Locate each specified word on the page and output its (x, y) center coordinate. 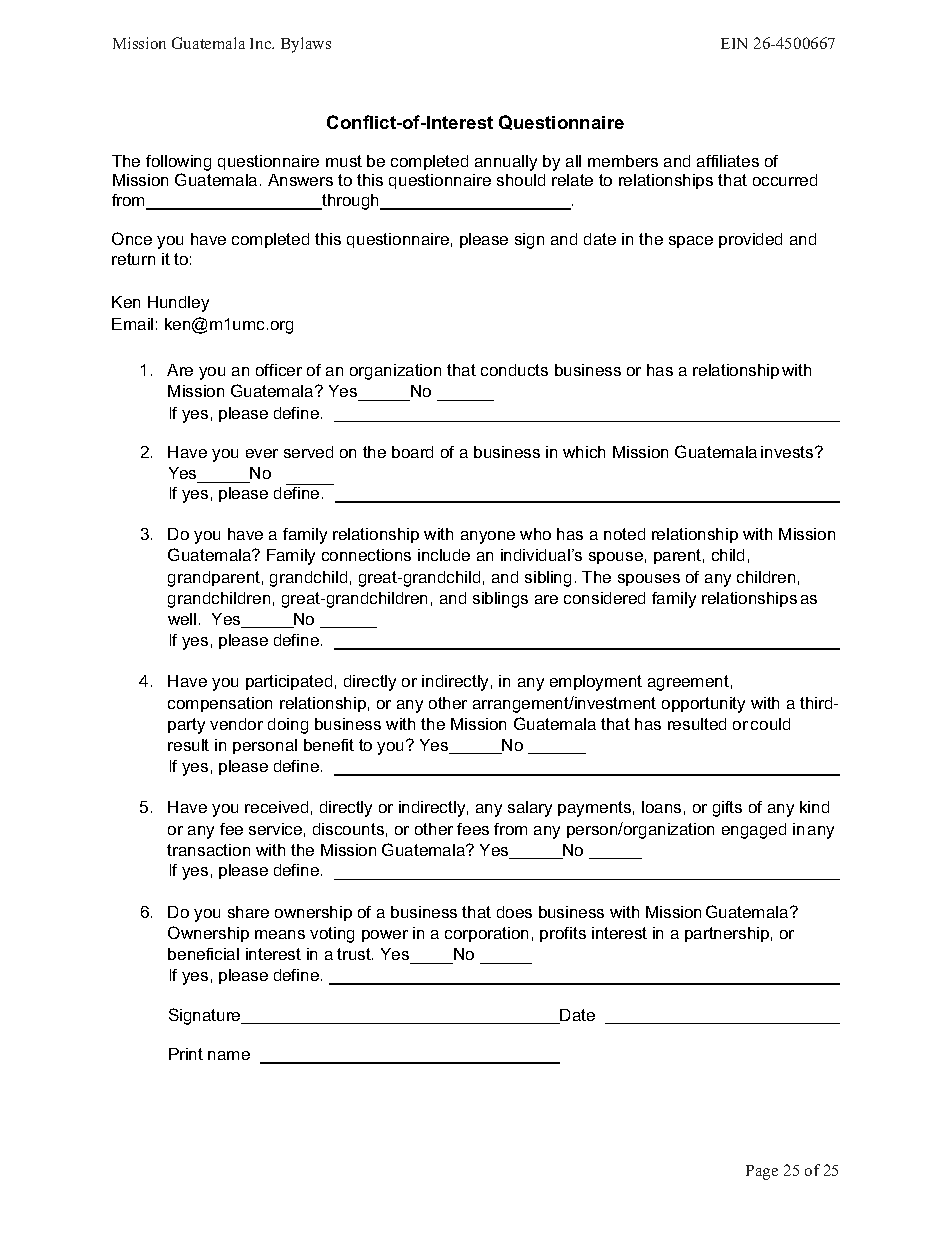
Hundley (178, 304)
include (444, 555)
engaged (754, 831)
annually (506, 163)
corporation (486, 934)
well (182, 619)
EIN (734, 43)
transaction (208, 850)
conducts (514, 370)
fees (473, 829)
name (229, 1055)
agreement (688, 683)
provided (750, 240)
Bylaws (306, 45)
